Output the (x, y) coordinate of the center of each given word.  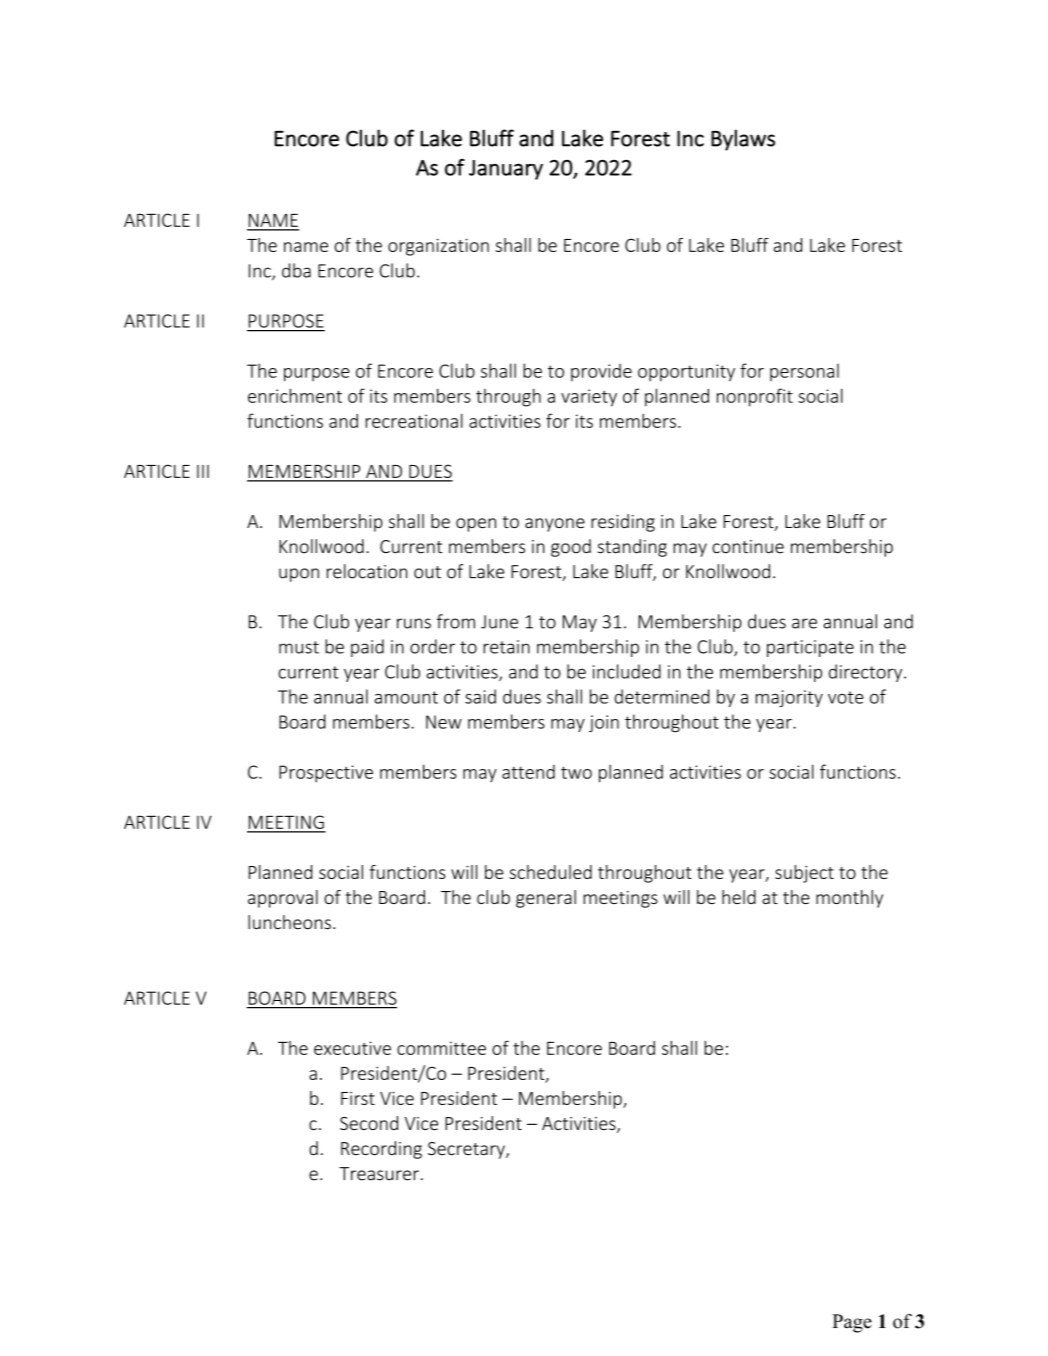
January (506, 170)
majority (789, 698)
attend (528, 772)
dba (296, 270)
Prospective (326, 774)
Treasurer (379, 1174)
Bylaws (743, 140)
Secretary (467, 1150)
